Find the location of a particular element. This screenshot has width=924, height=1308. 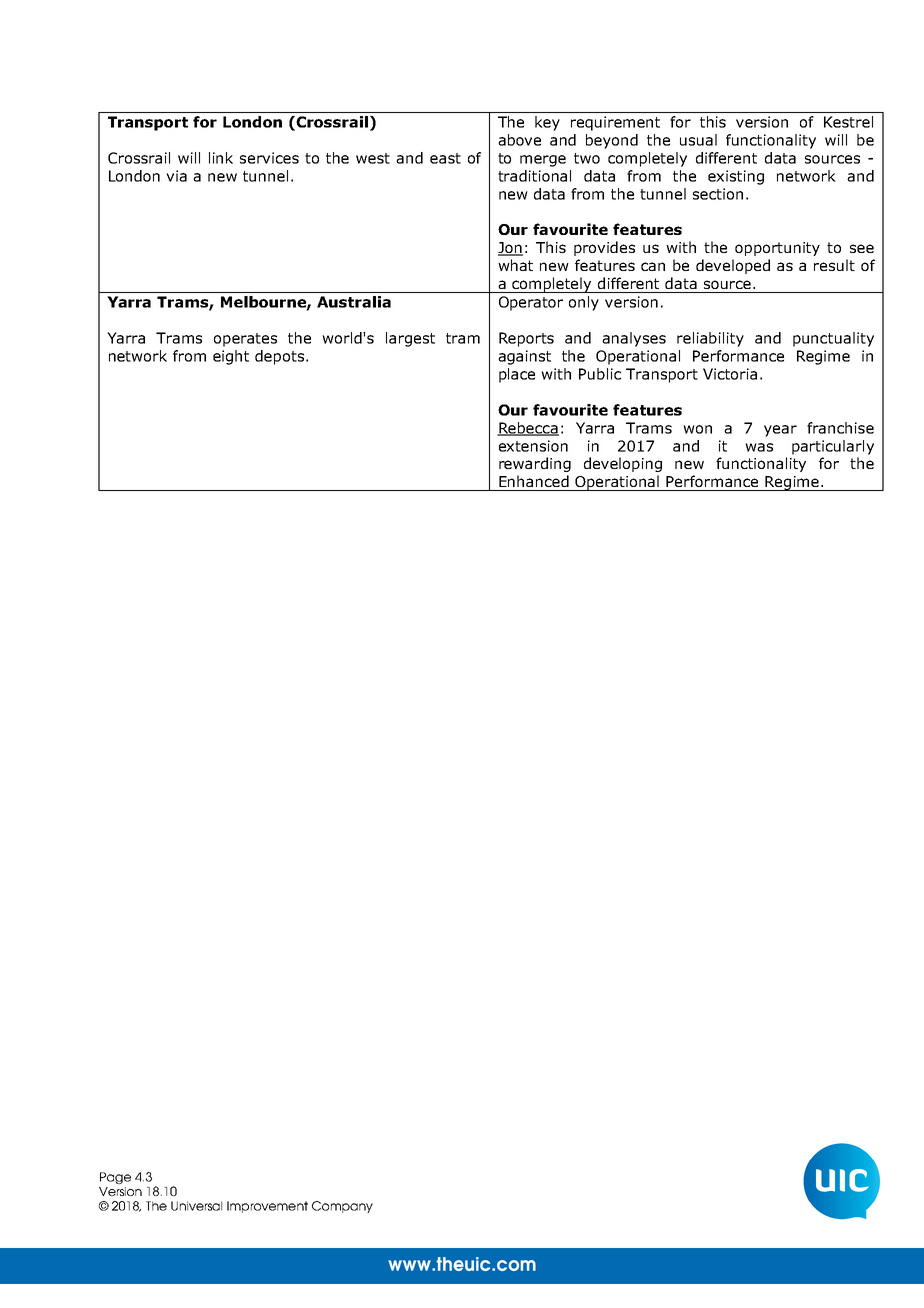

above is located at coordinates (519, 140).
